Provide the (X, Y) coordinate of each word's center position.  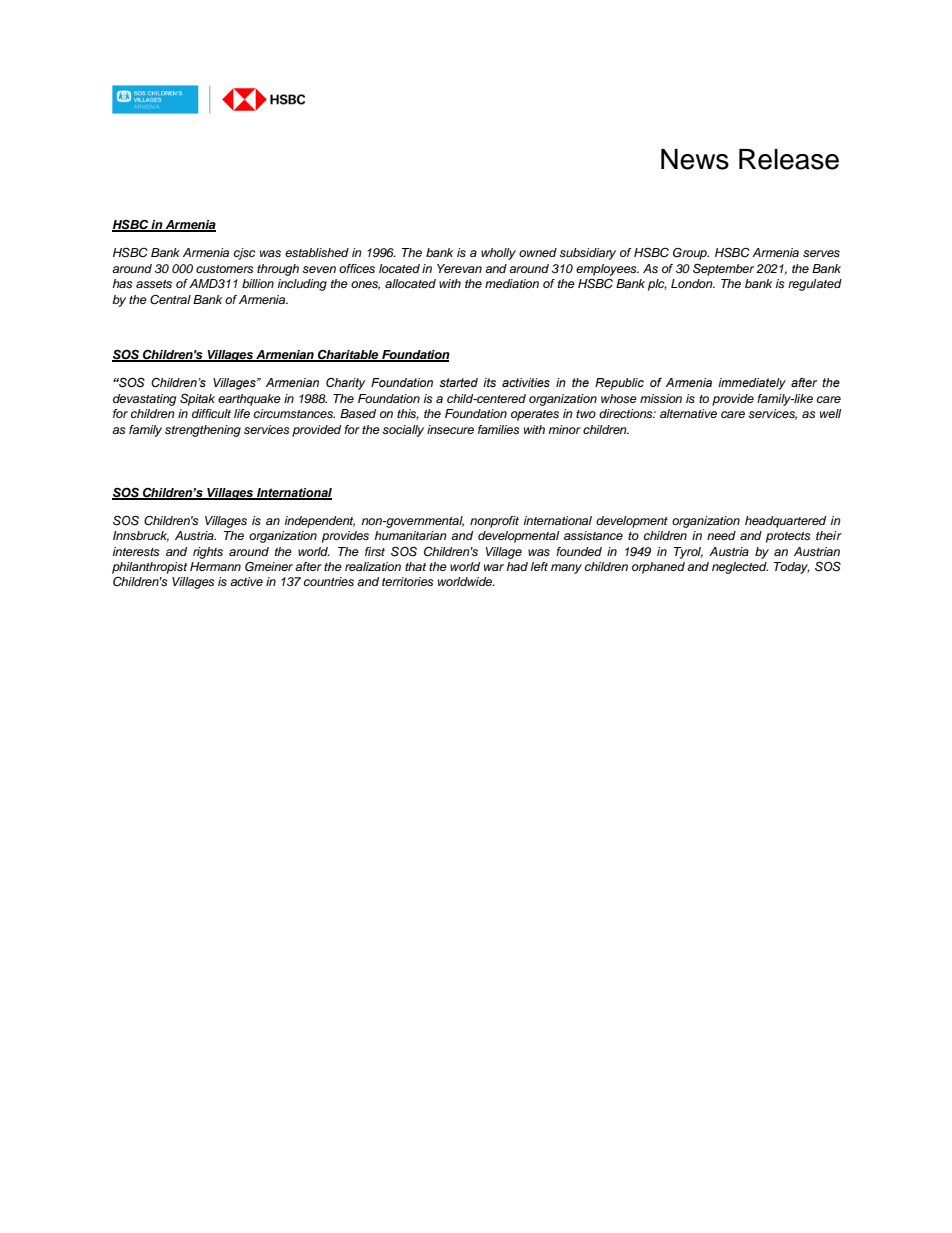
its (489, 382)
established (317, 252)
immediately (752, 384)
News (695, 159)
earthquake (249, 400)
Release (789, 159)
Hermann (215, 566)
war (494, 567)
